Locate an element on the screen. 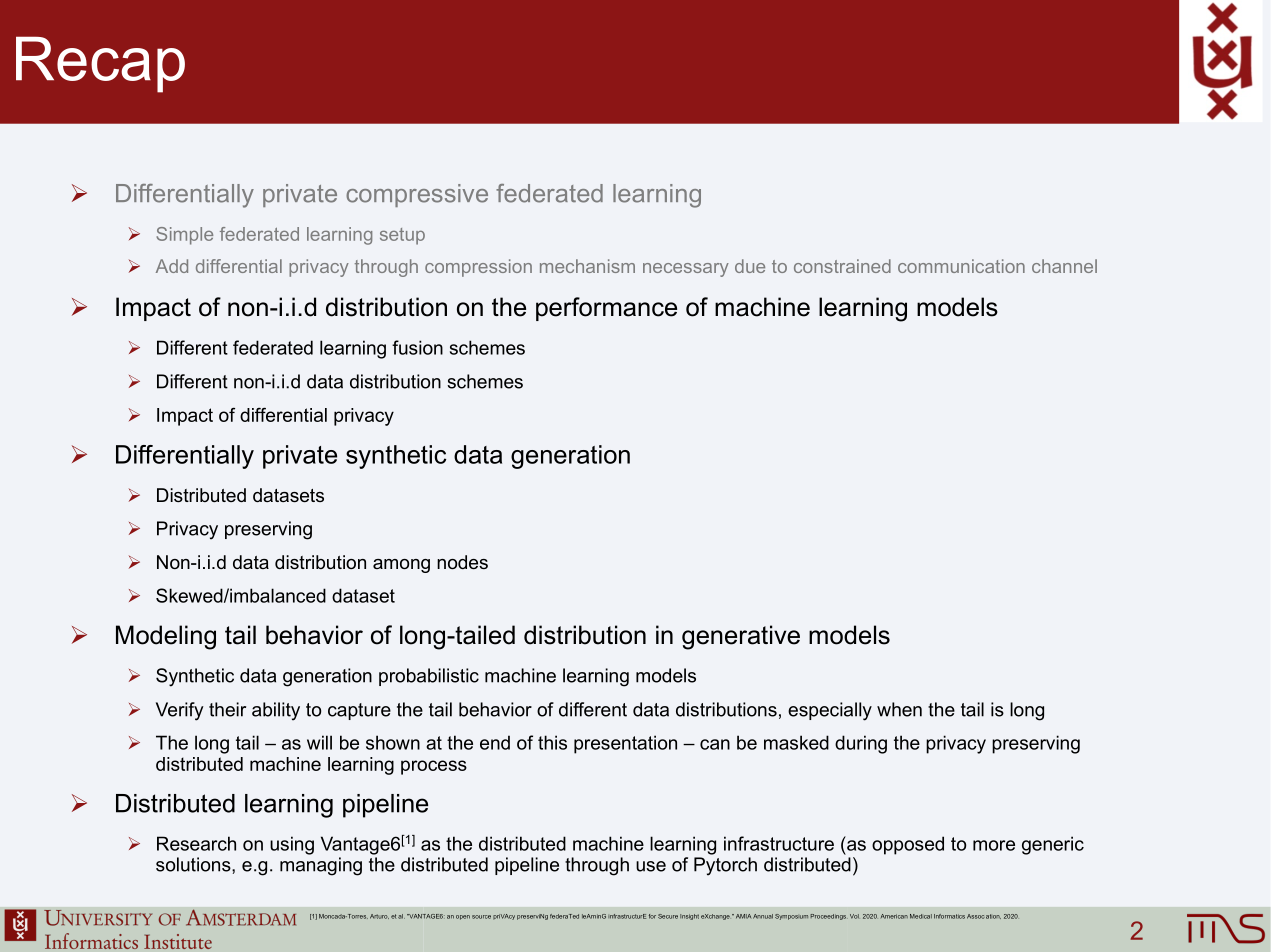  Recap is located at coordinates (100, 64).
